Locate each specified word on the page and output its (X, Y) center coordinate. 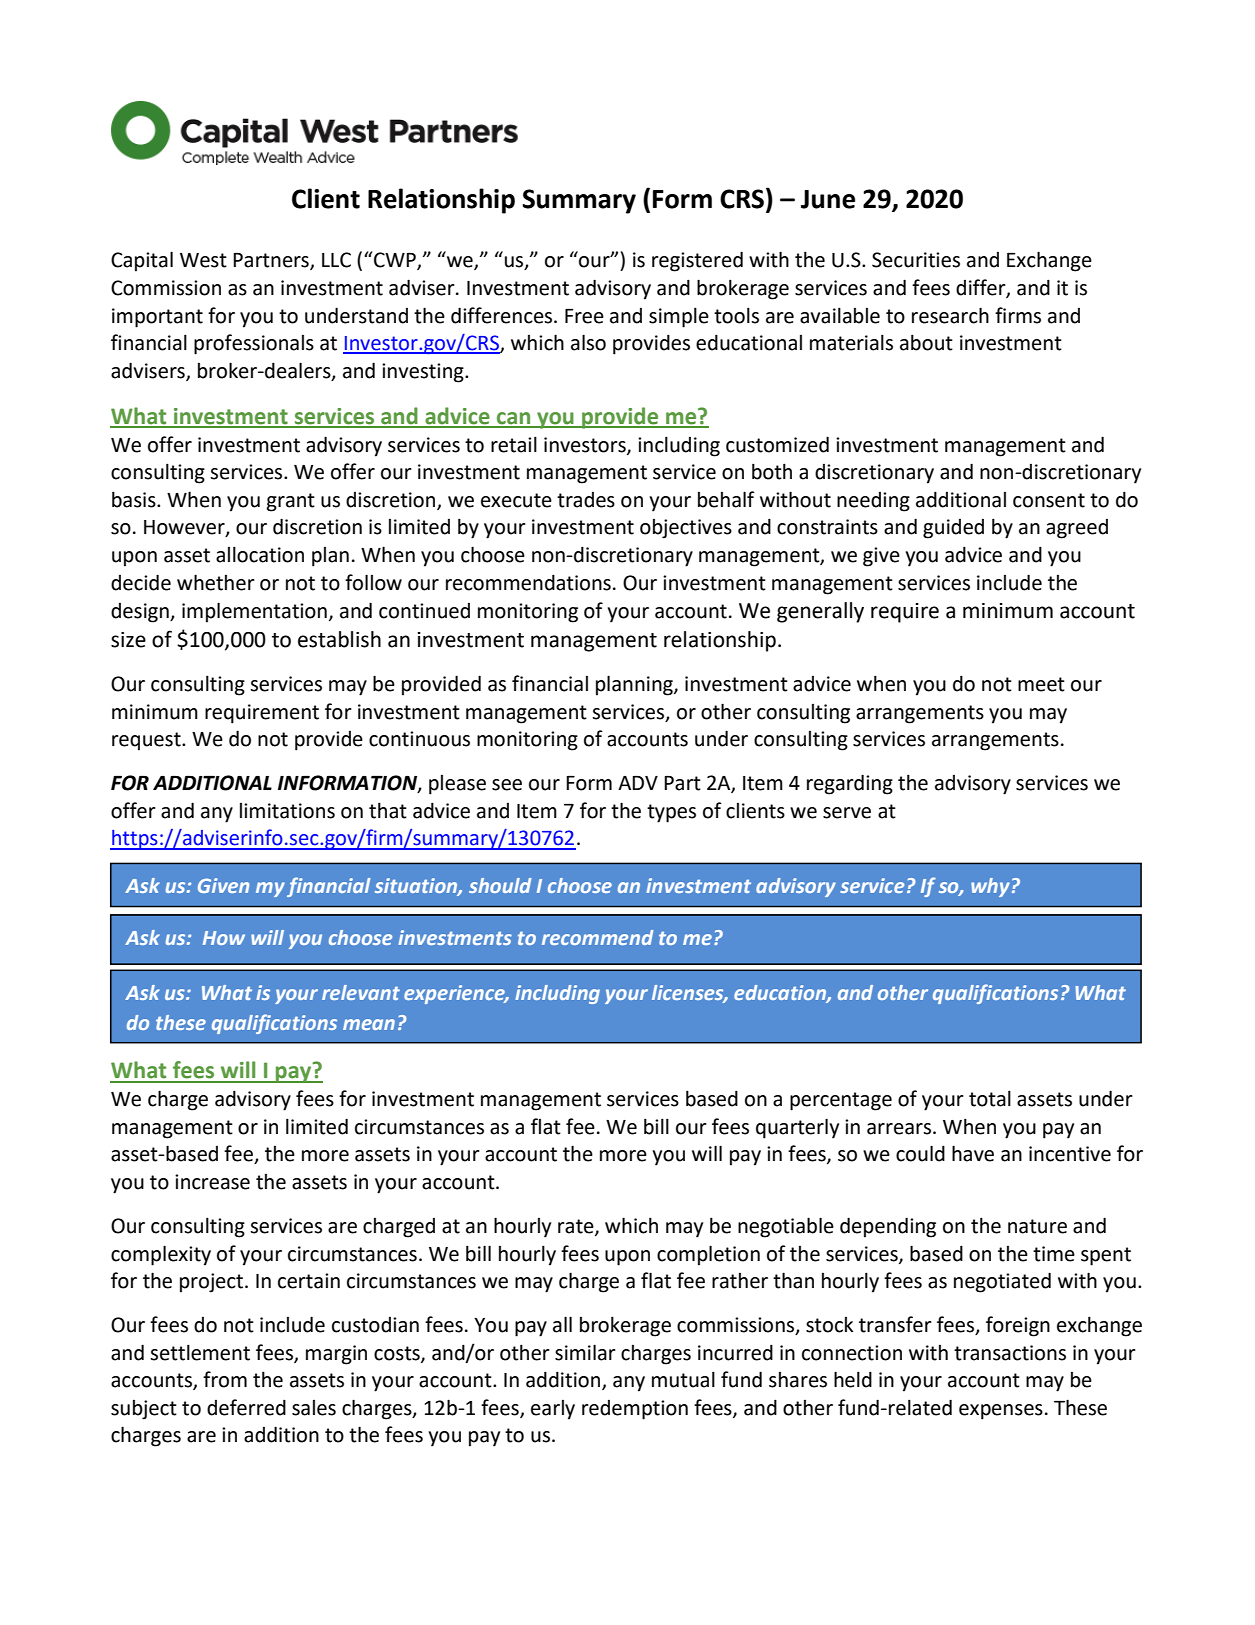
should (500, 885)
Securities (916, 260)
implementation (254, 612)
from (225, 1379)
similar (585, 1352)
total (990, 1098)
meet (1041, 684)
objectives (686, 529)
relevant (361, 992)
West (203, 260)
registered (697, 261)
